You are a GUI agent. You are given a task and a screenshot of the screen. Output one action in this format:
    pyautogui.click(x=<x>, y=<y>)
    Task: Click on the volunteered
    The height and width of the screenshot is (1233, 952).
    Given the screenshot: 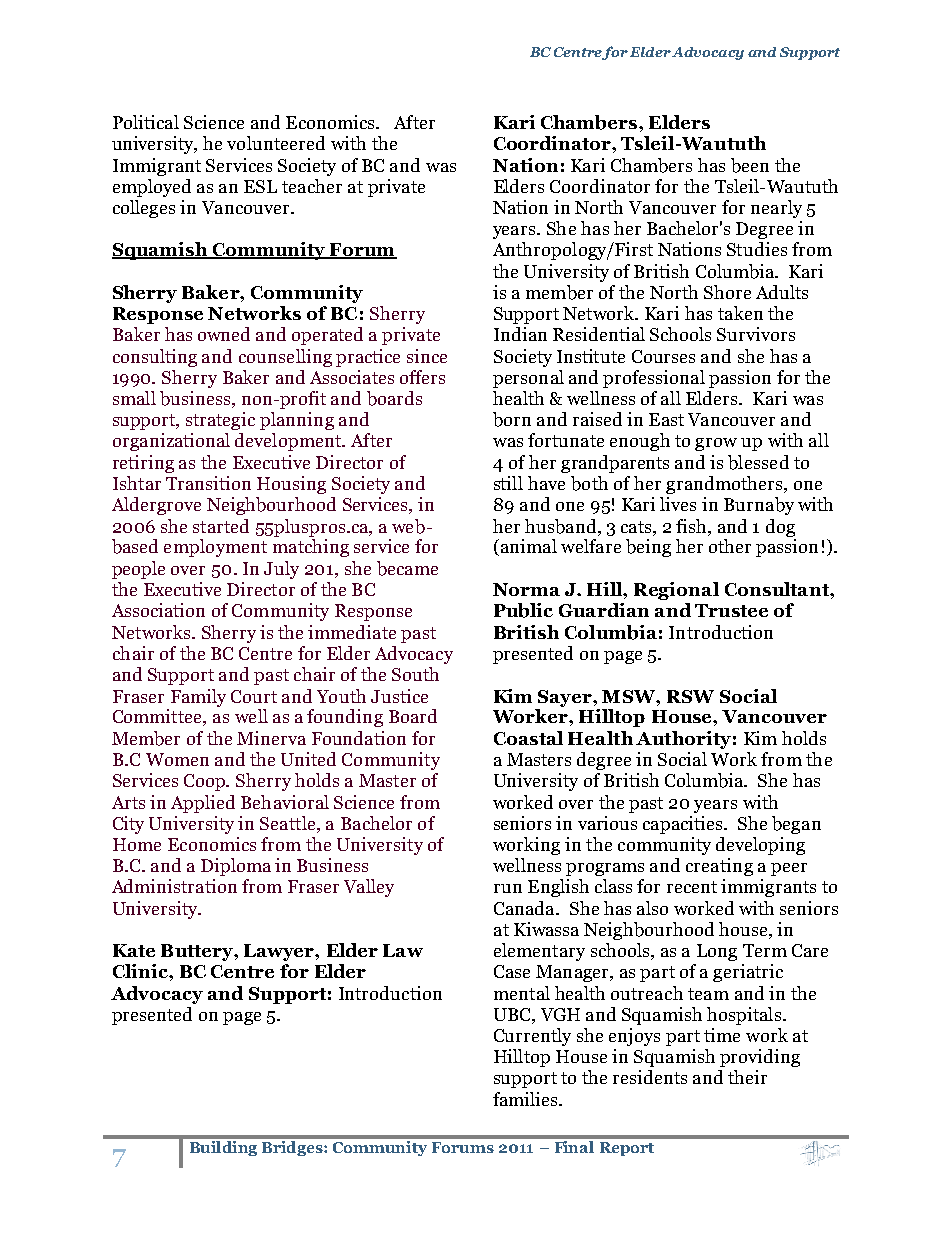 What is the action you would take?
    pyautogui.click(x=276, y=143)
